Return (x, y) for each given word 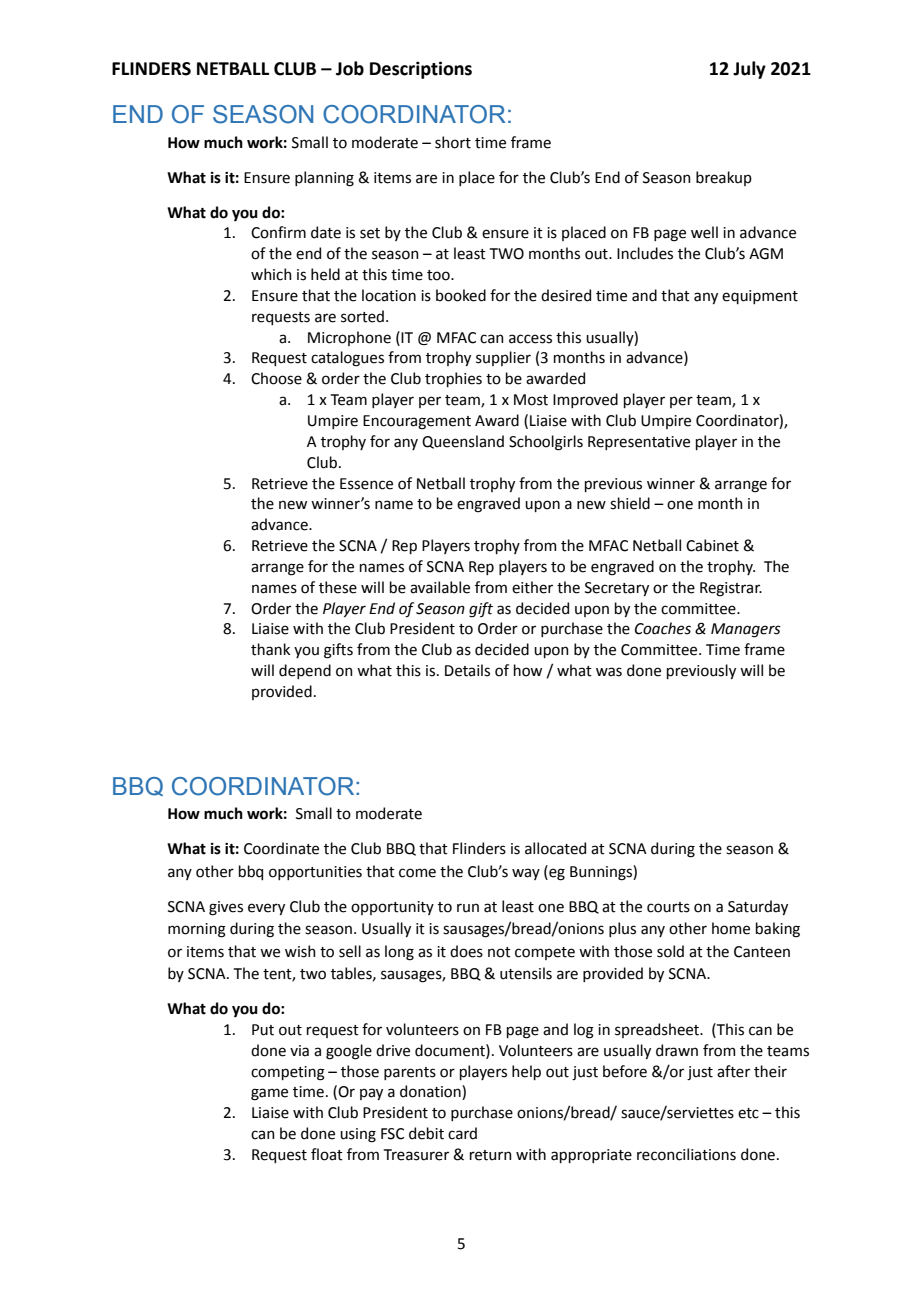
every (266, 909)
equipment (760, 297)
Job (350, 68)
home (731, 928)
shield (630, 503)
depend (305, 671)
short (453, 142)
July (749, 70)
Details (467, 670)
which (271, 274)
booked (461, 295)
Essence (366, 484)
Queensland (463, 442)
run (468, 908)
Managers (746, 630)
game (269, 1094)
